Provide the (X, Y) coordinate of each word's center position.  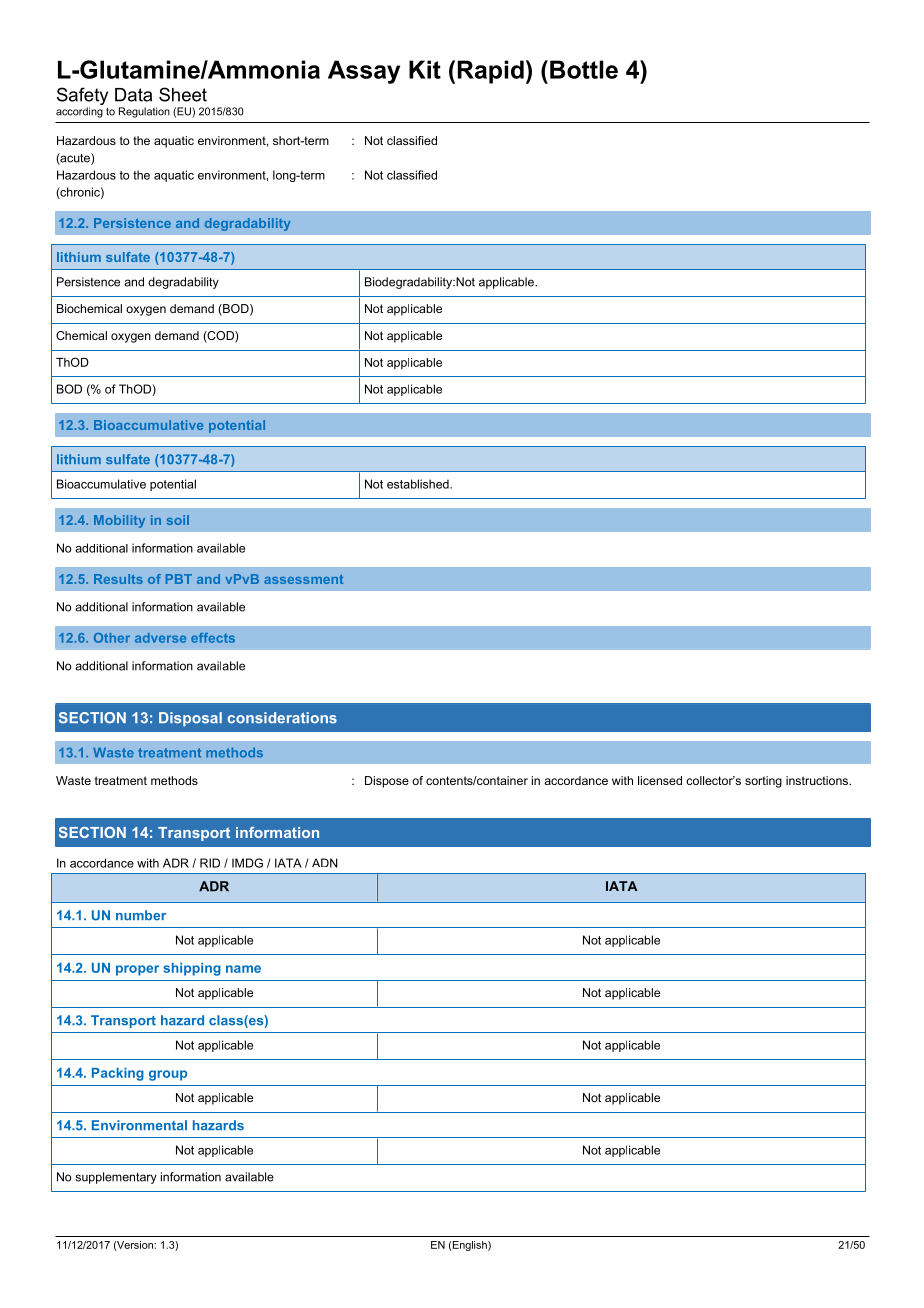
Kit (425, 69)
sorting (763, 782)
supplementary (116, 1178)
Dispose (387, 782)
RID (210, 863)
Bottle (584, 69)
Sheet (183, 94)
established (419, 484)
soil (178, 520)
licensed (660, 780)
